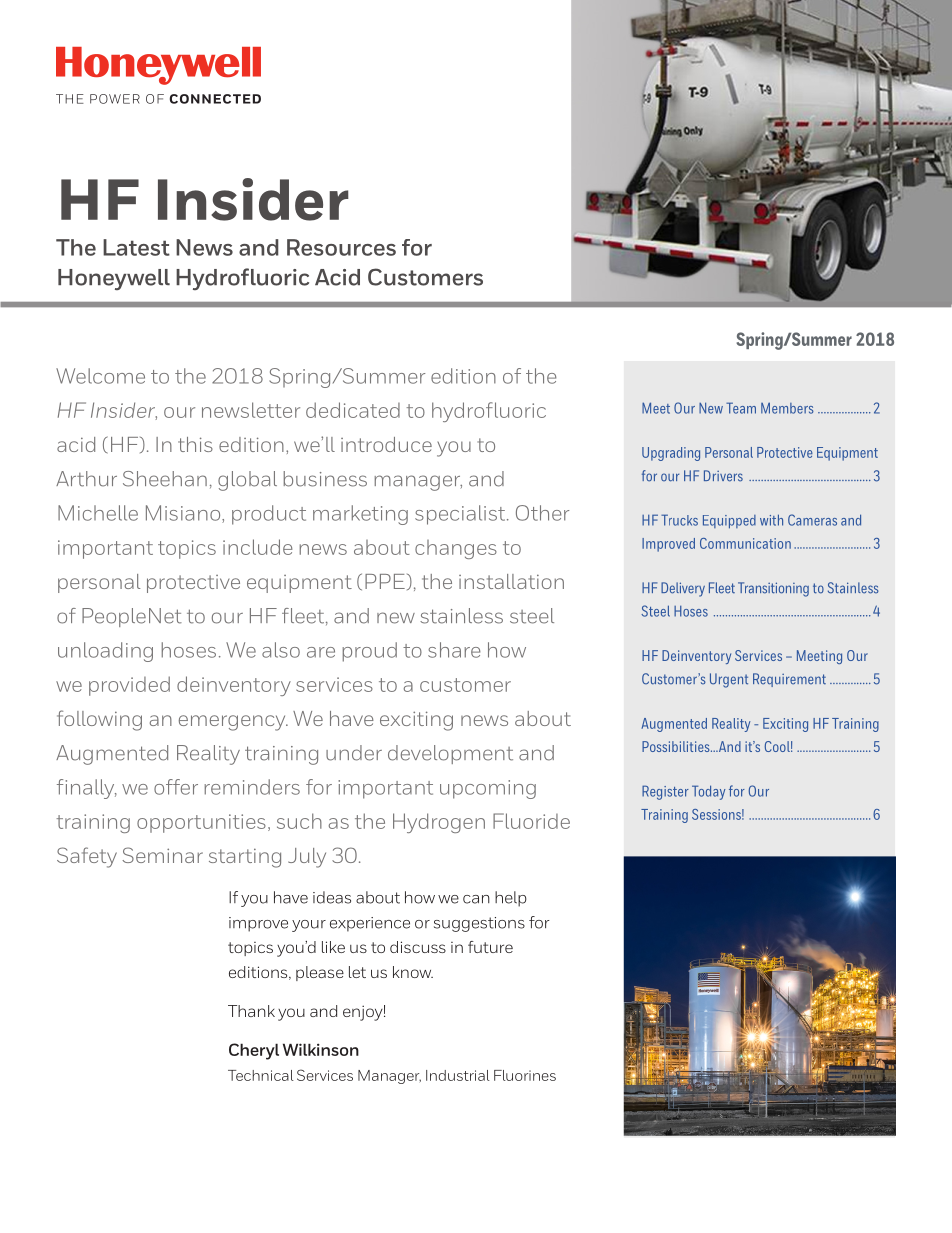 The image size is (952, 1233). Describe the element at coordinates (254, 1051) in the screenshot. I see `Cheryl` at that location.
